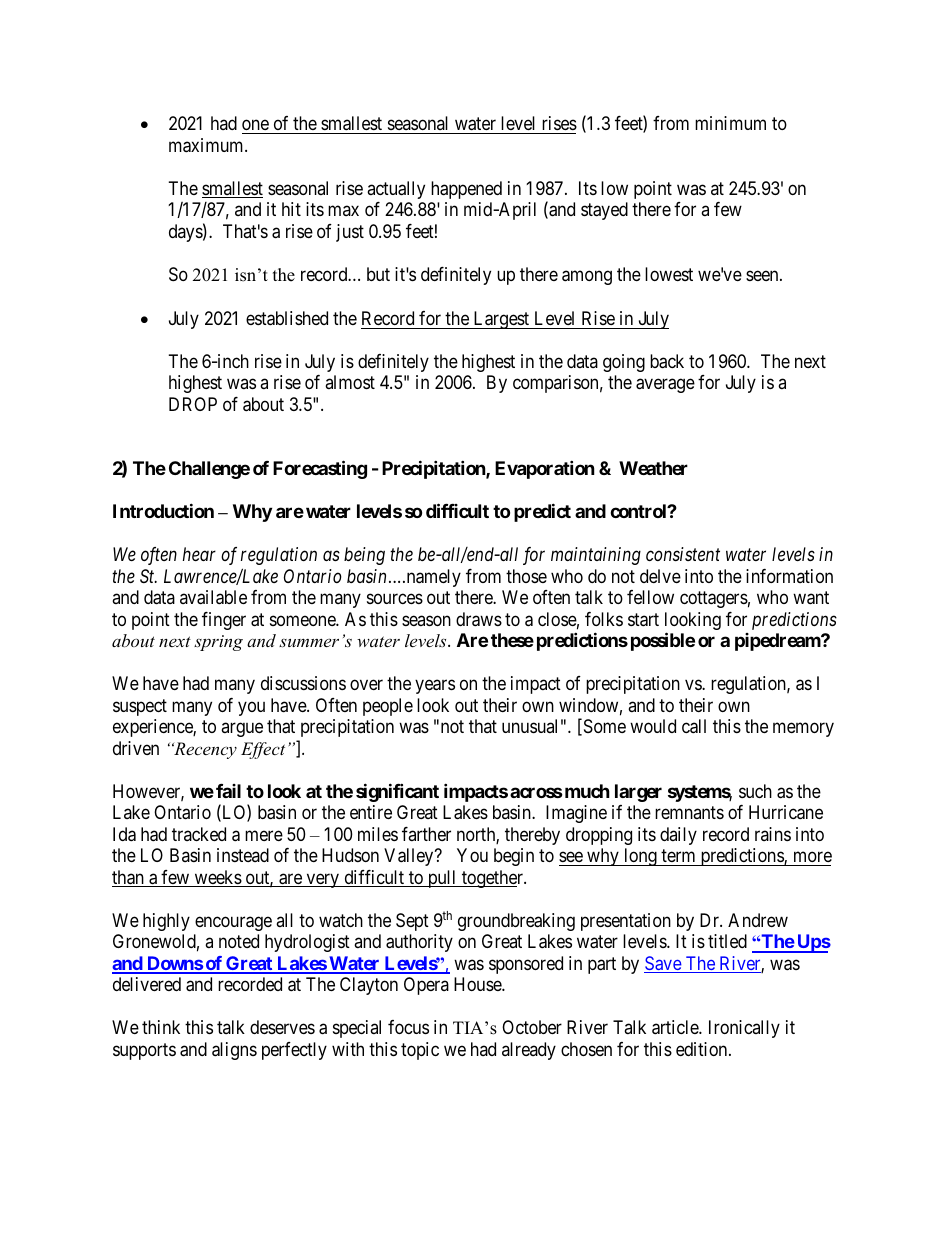 This page has height=1233, width=952. Describe the element at coordinates (803, 730) in the page. I see `memory` at that location.
